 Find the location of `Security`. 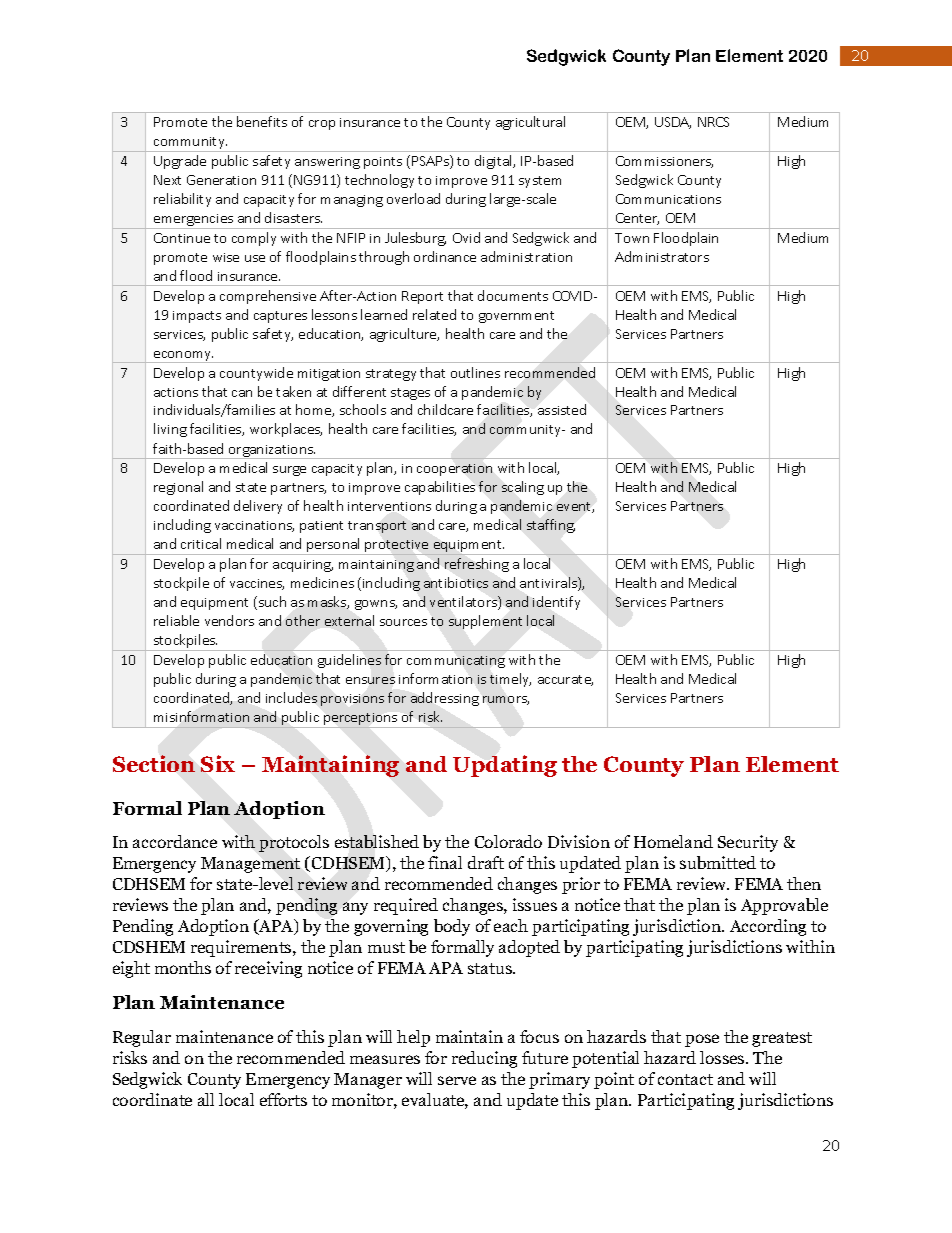

Security is located at coordinates (748, 843).
